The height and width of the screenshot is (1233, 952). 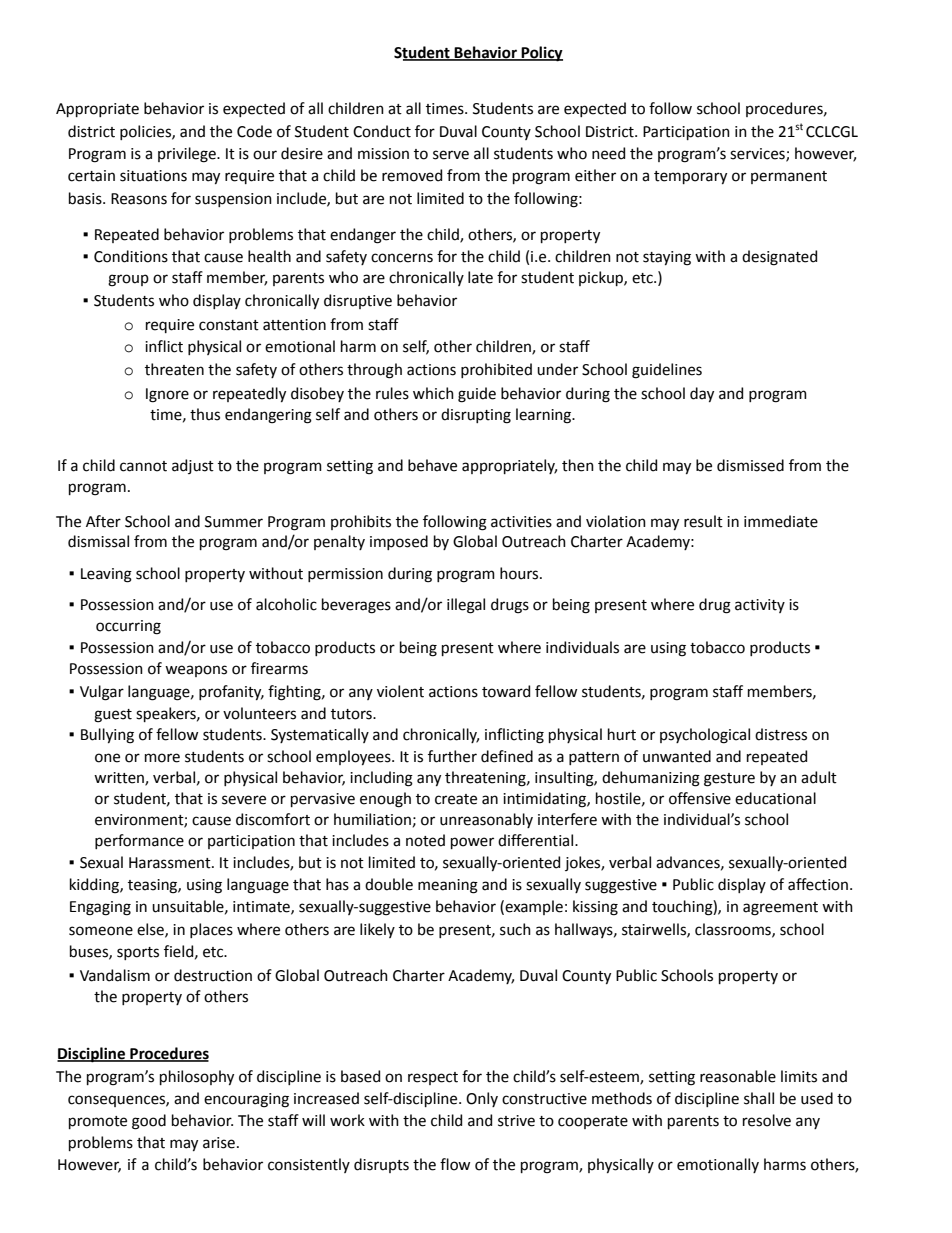 I want to click on services, so click(x=758, y=155).
